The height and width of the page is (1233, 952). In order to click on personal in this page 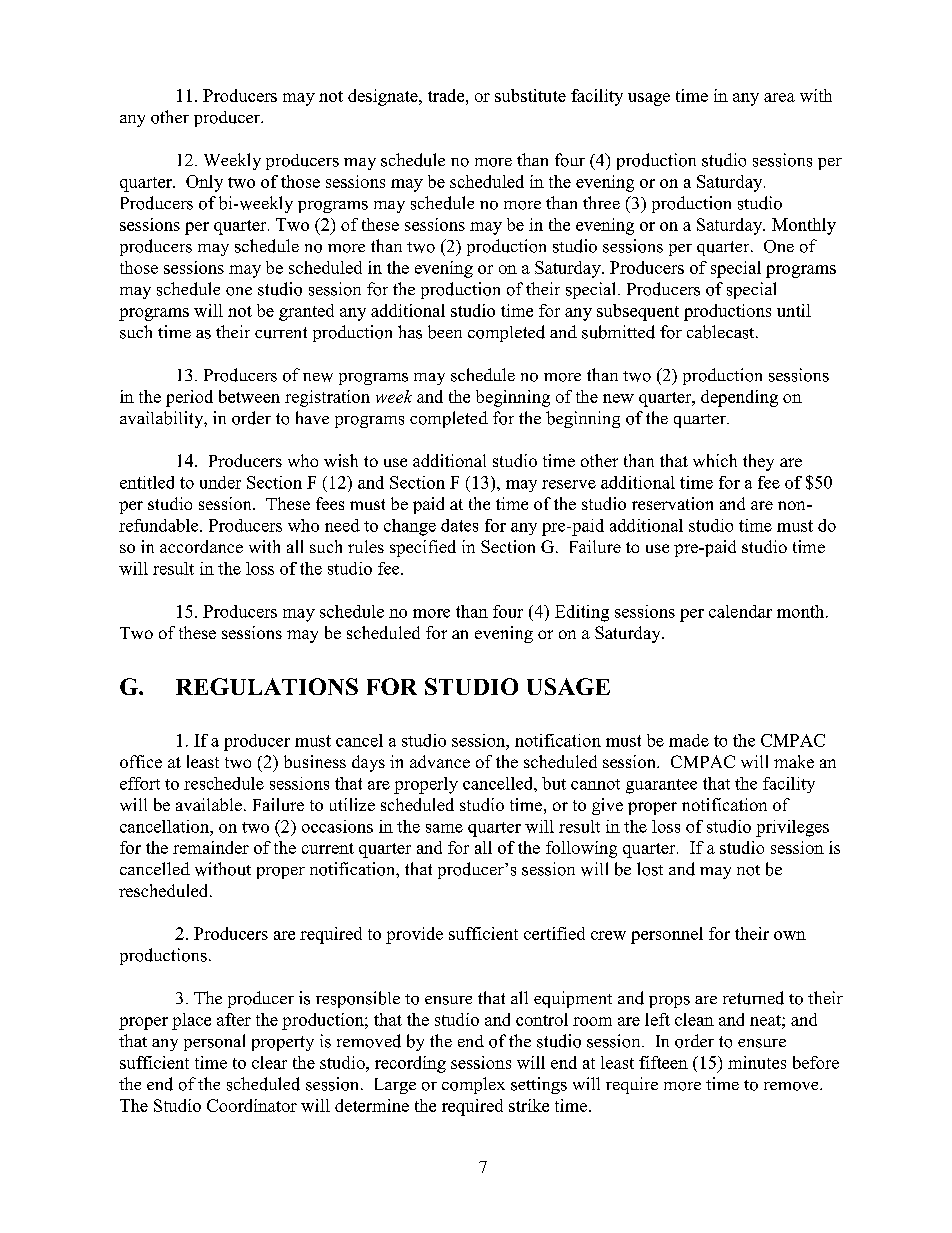, I will do `click(214, 1042)`.
